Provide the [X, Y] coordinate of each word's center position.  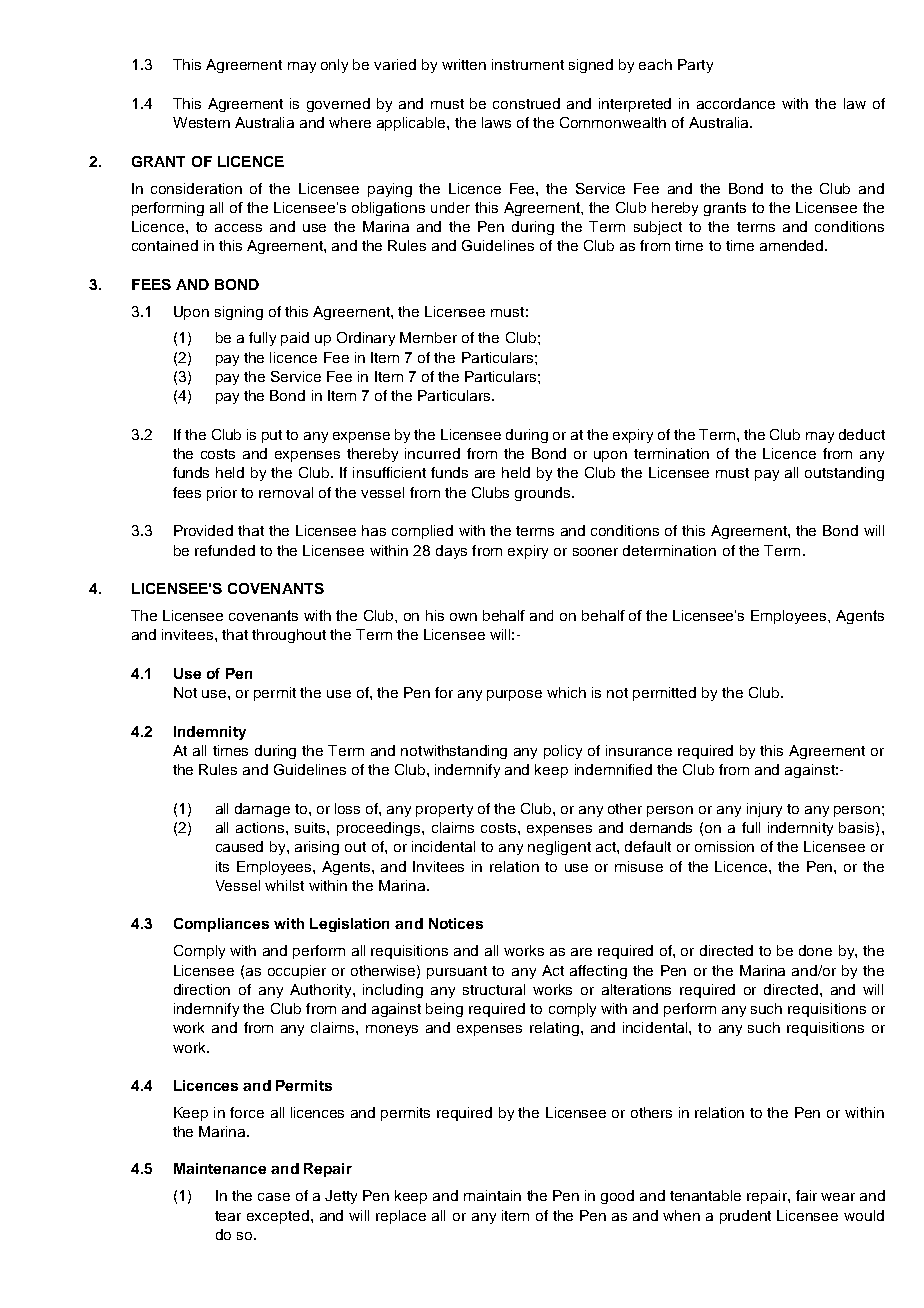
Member [428, 337]
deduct [862, 434]
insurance [639, 750]
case [274, 1197]
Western [201, 122]
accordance [736, 103]
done [815, 950]
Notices [456, 923]
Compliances [221, 925]
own [463, 617]
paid [295, 339]
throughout [289, 636]
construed [526, 103]
